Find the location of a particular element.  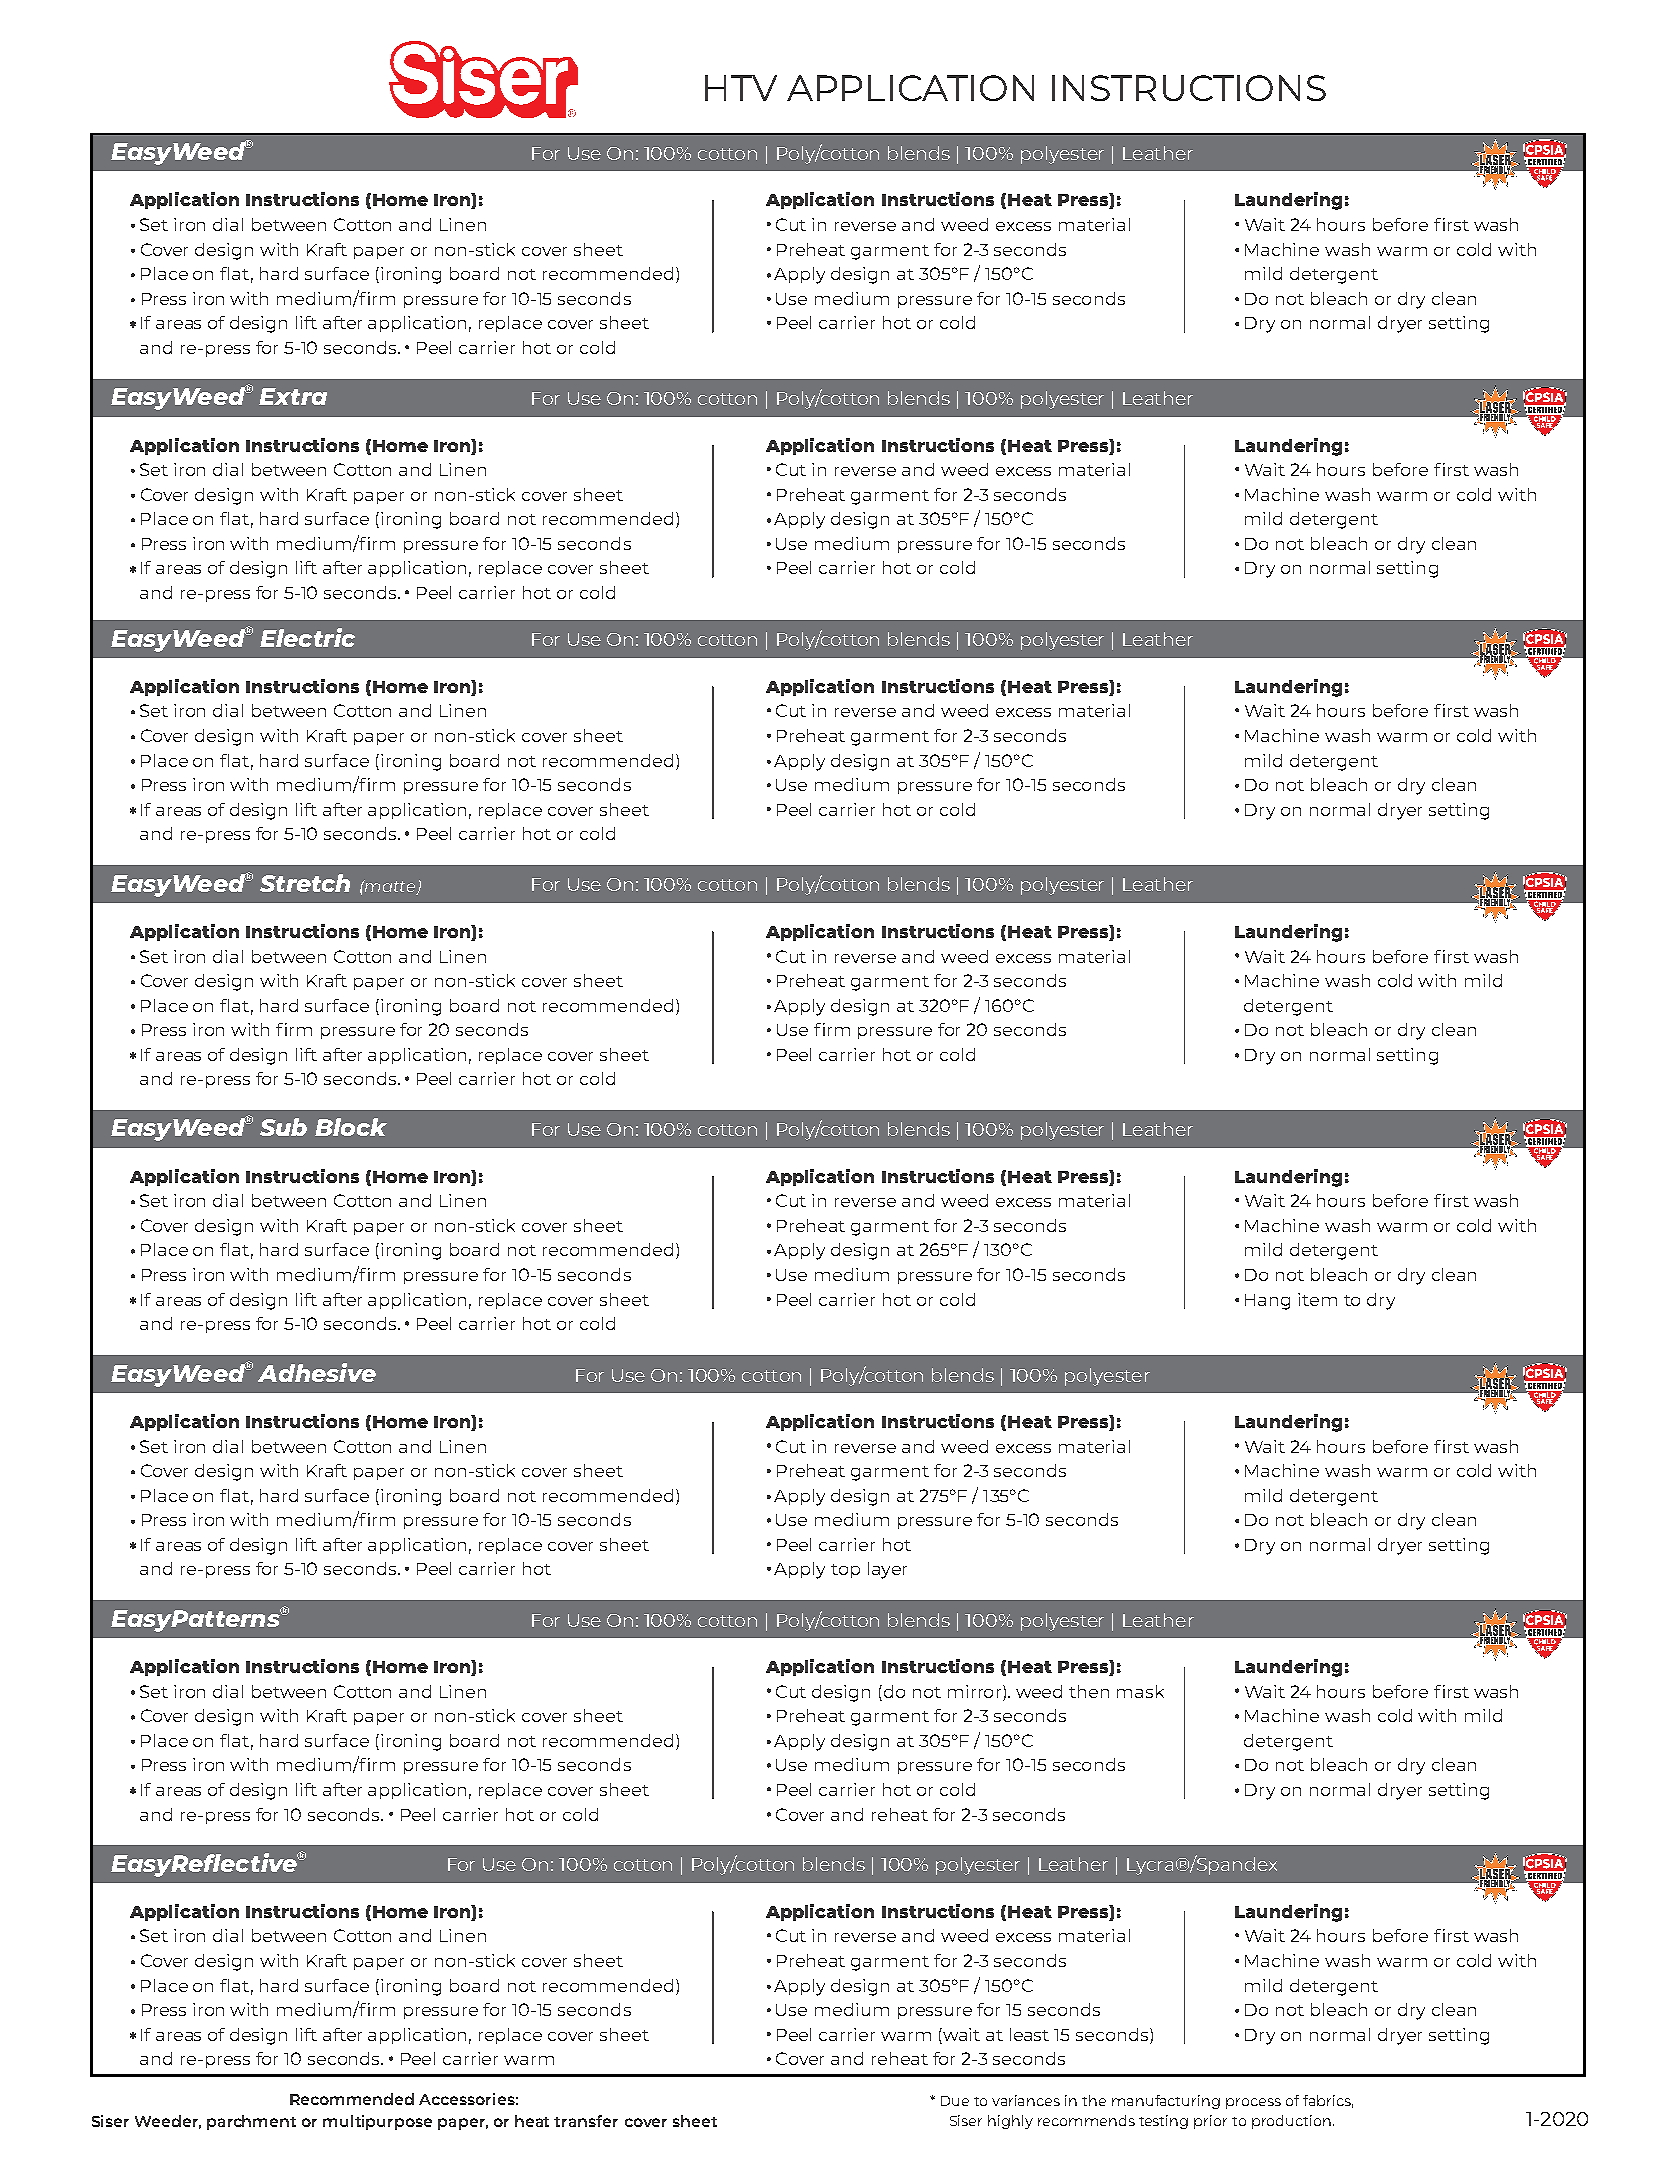

Electric is located at coordinates (307, 637).
